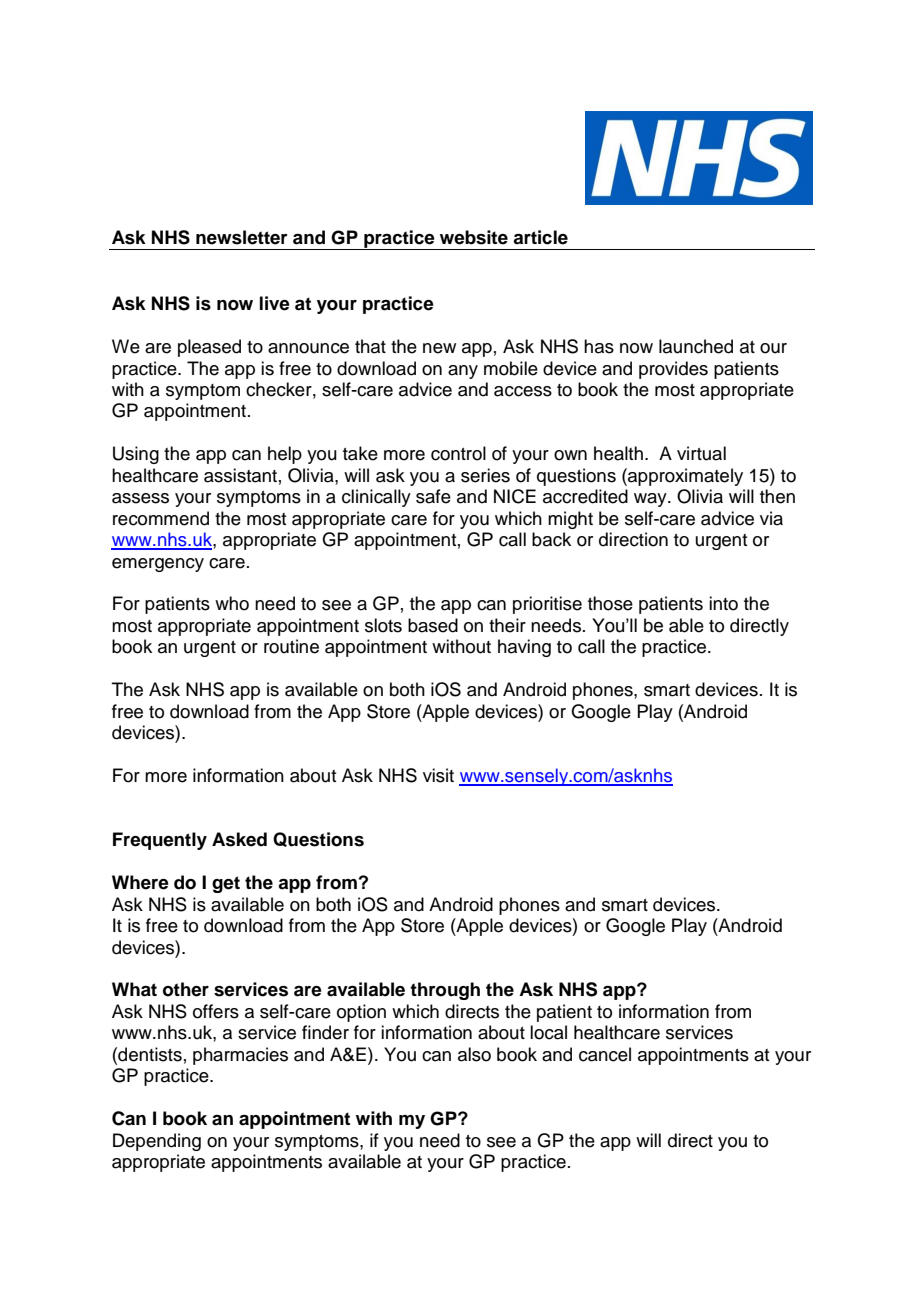  Describe the element at coordinates (242, 237) in the screenshot. I see `newsletter` at that location.
